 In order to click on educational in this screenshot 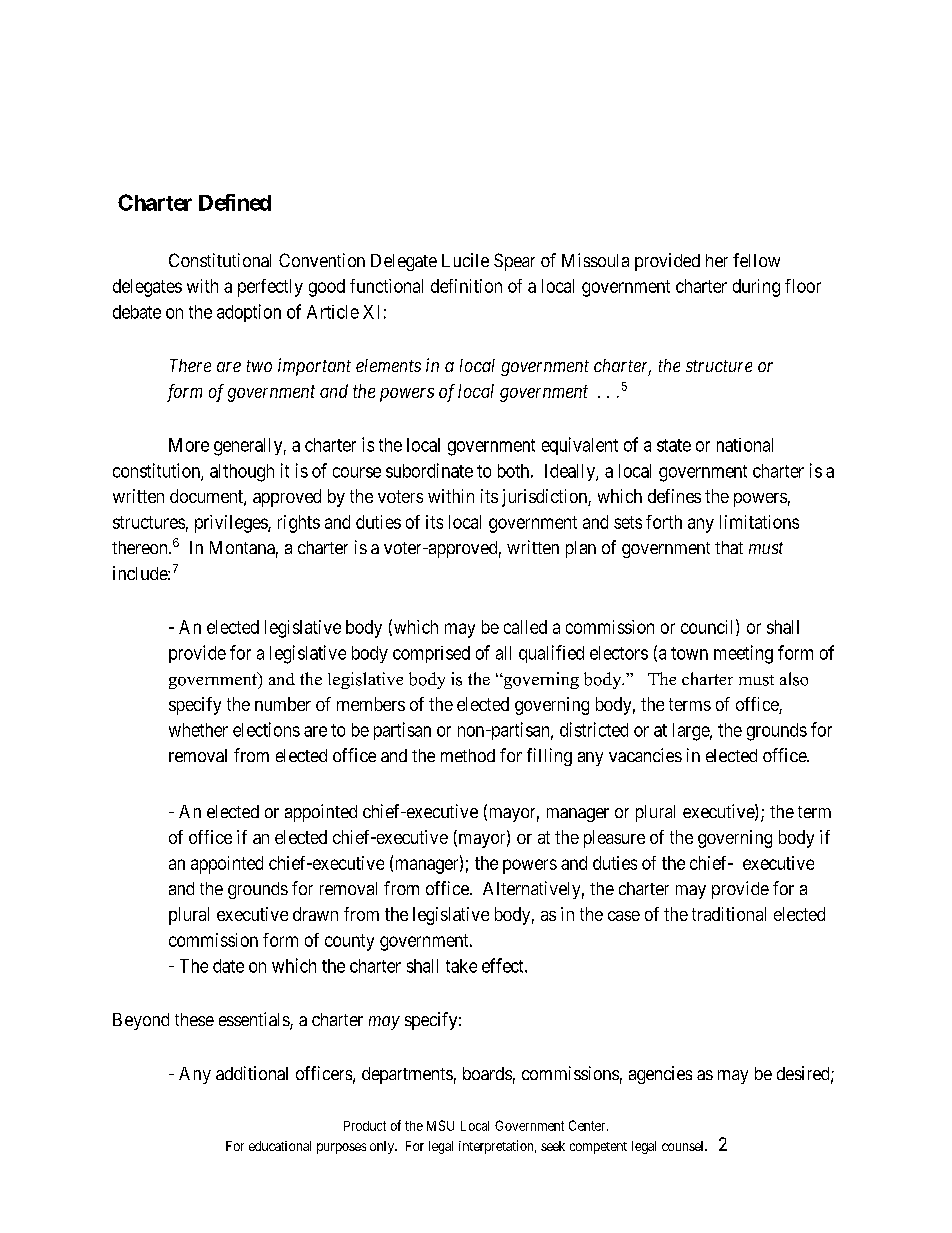, I will do `click(280, 1146)`.
